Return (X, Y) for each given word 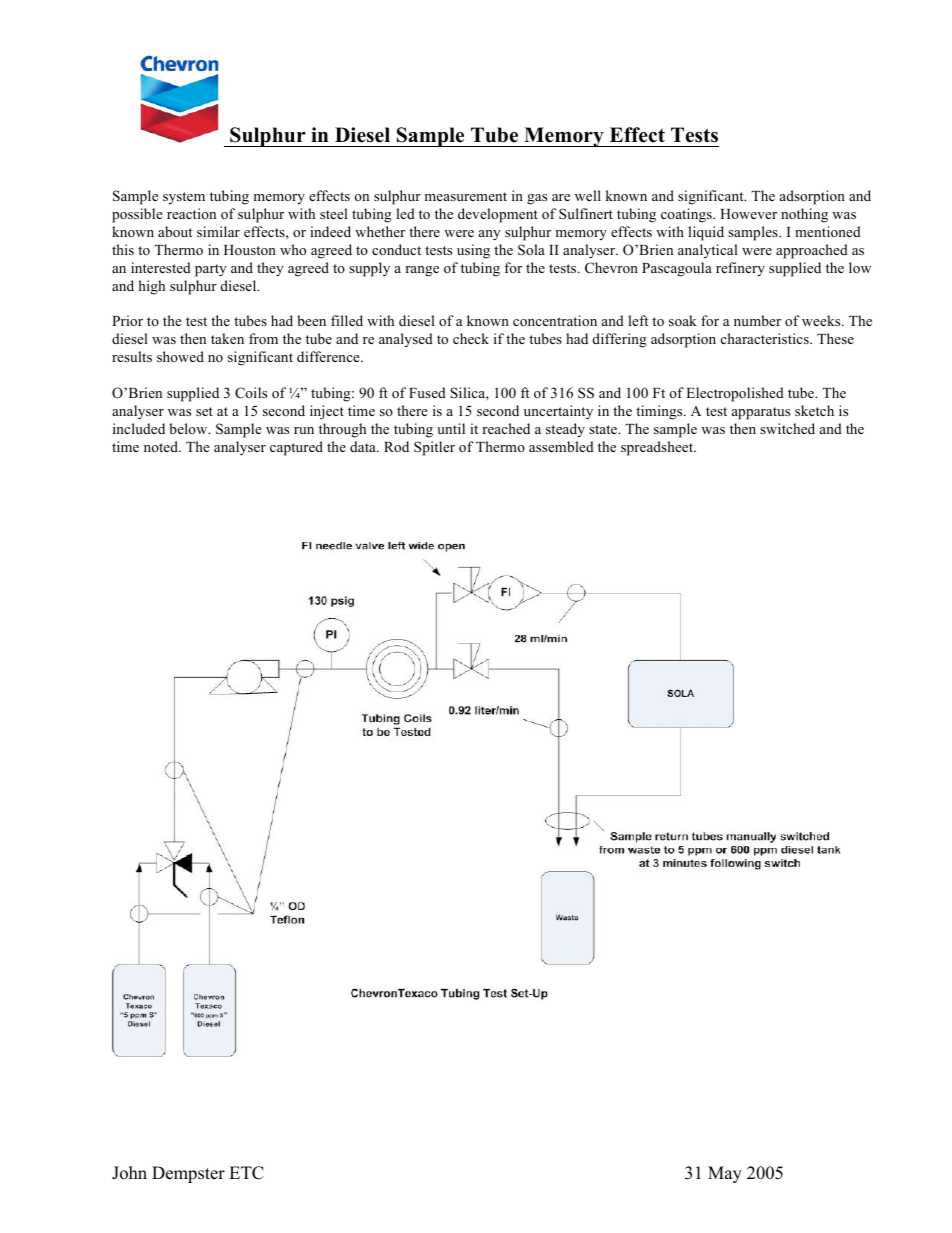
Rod (396, 446)
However (748, 214)
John (129, 1173)
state (604, 429)
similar (218, 231)
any (490, 235)
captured (296, 448)
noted (162, 446)
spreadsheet (658, 448)
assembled (561, 446)
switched (787, 428)
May (725, 1174)
